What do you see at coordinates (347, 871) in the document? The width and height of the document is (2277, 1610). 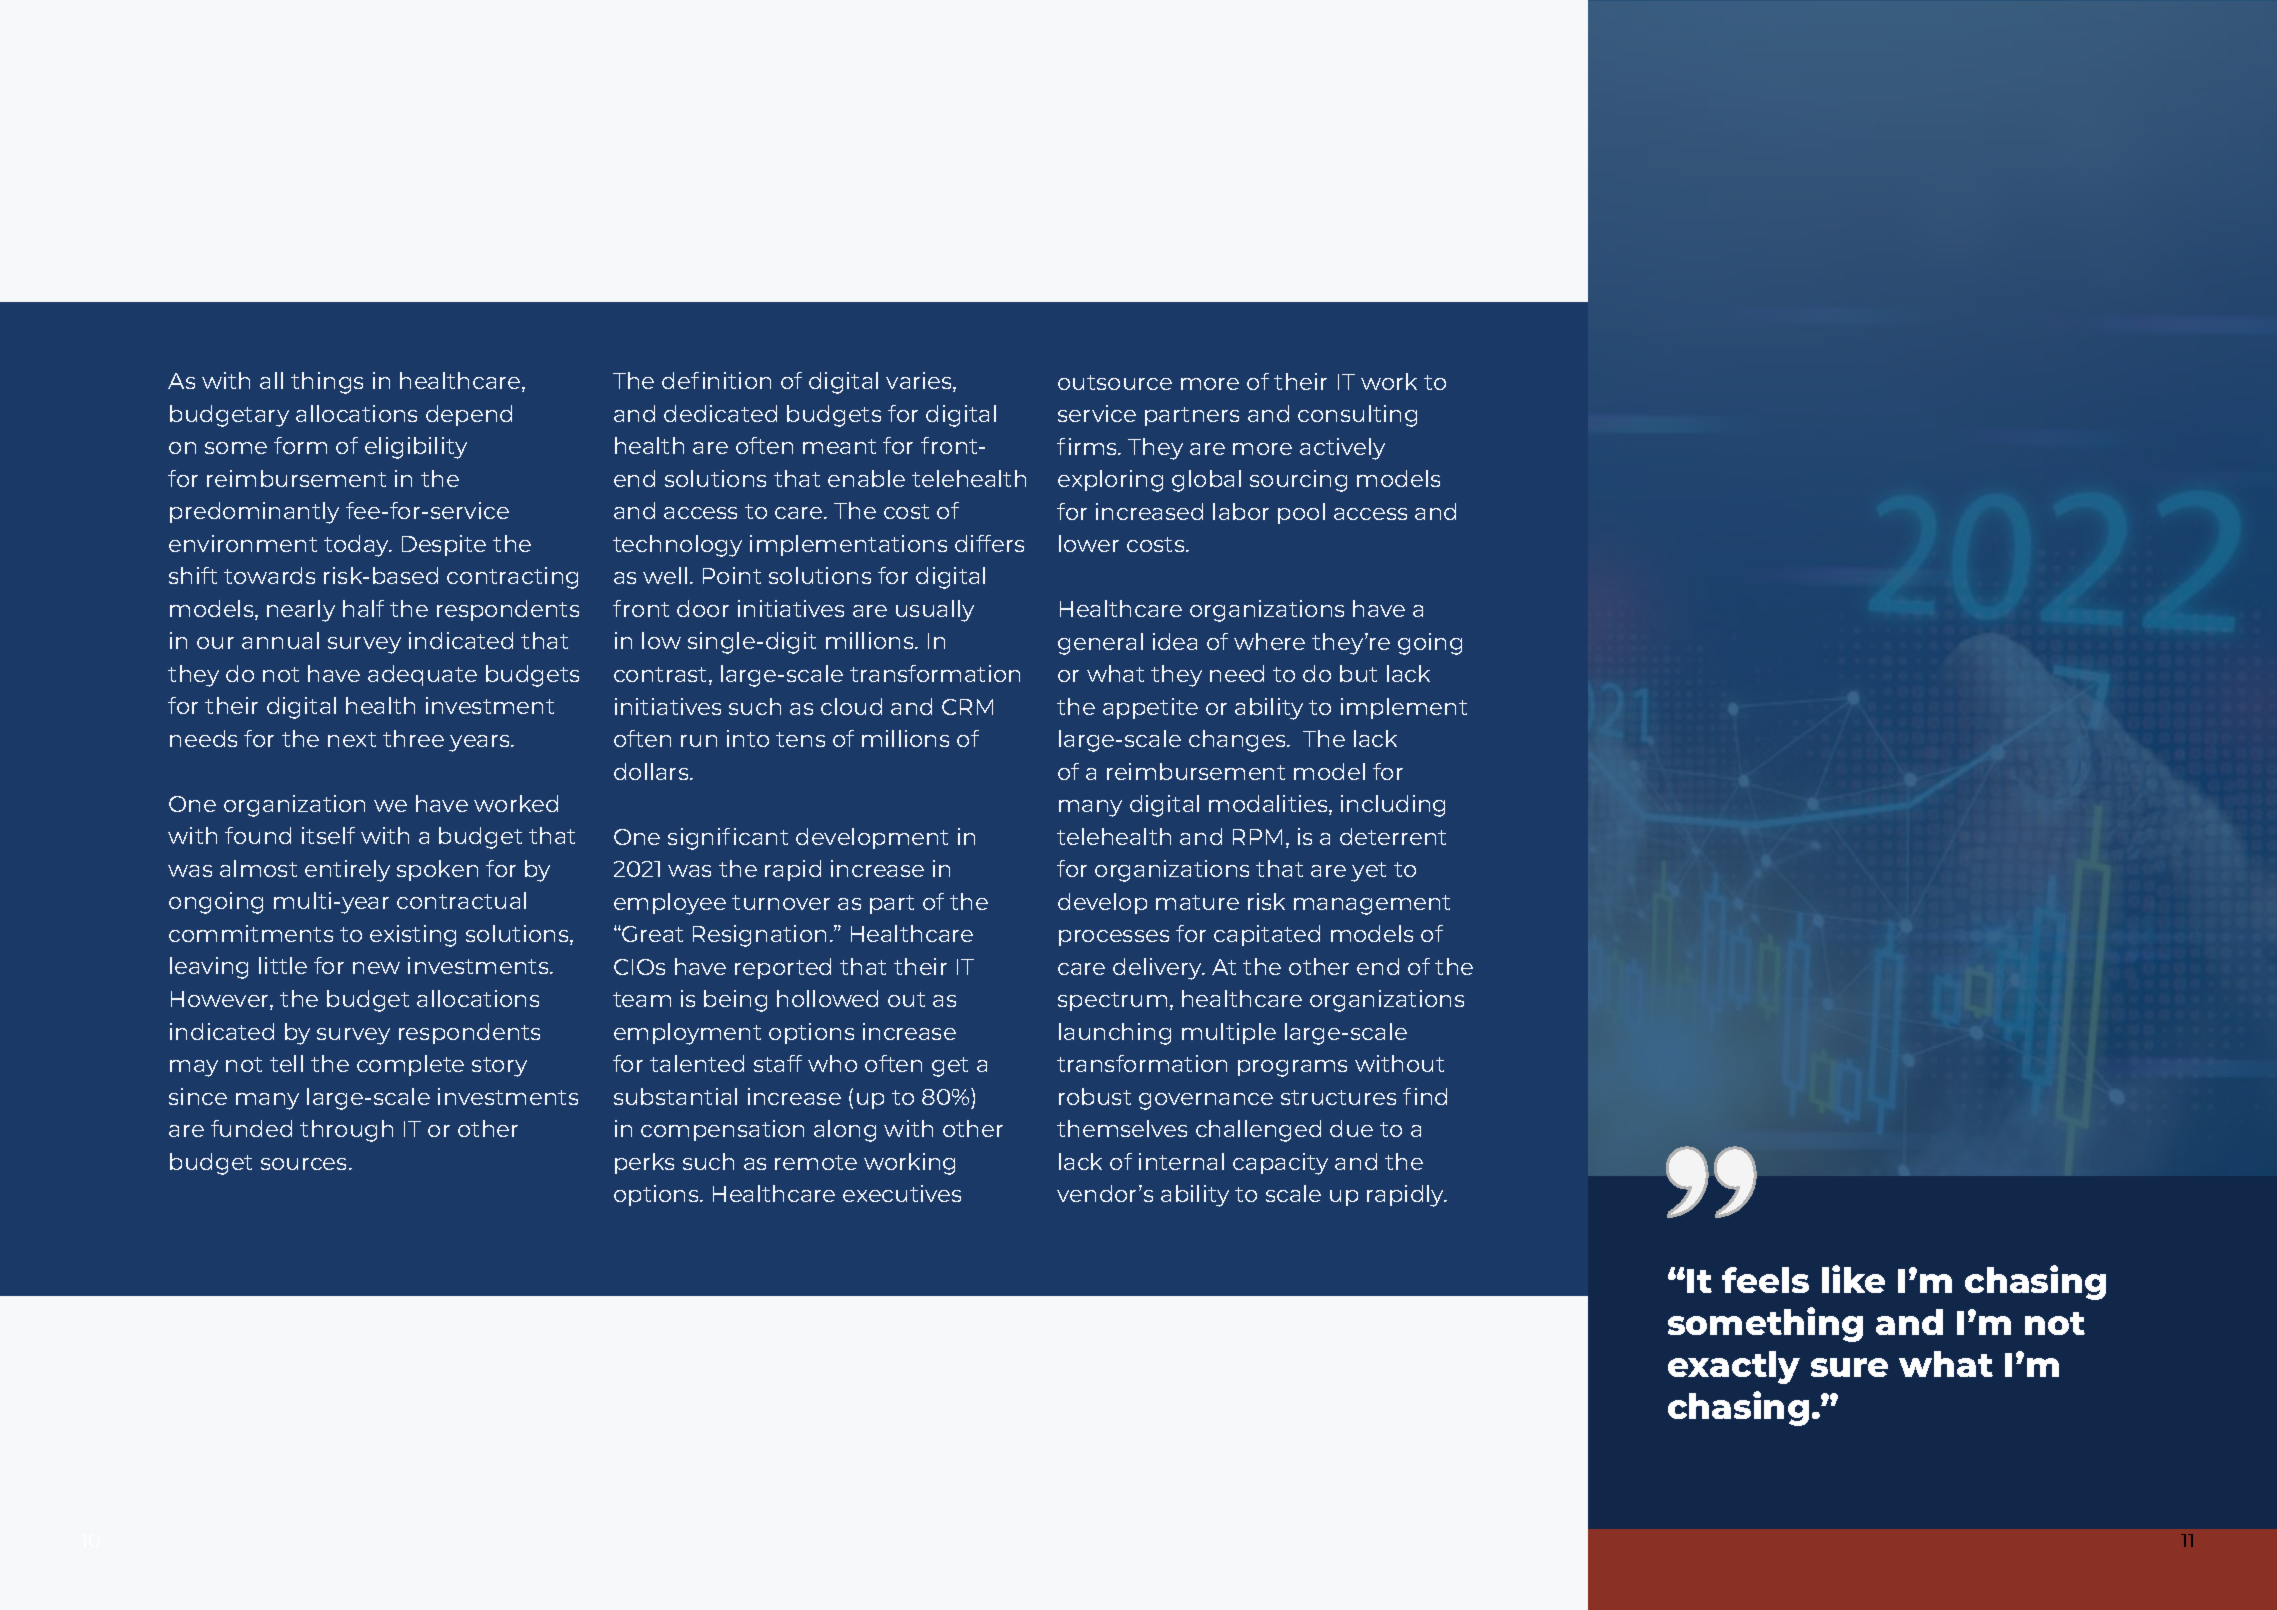 I see `entirely` at bounding box center [347, 871].
